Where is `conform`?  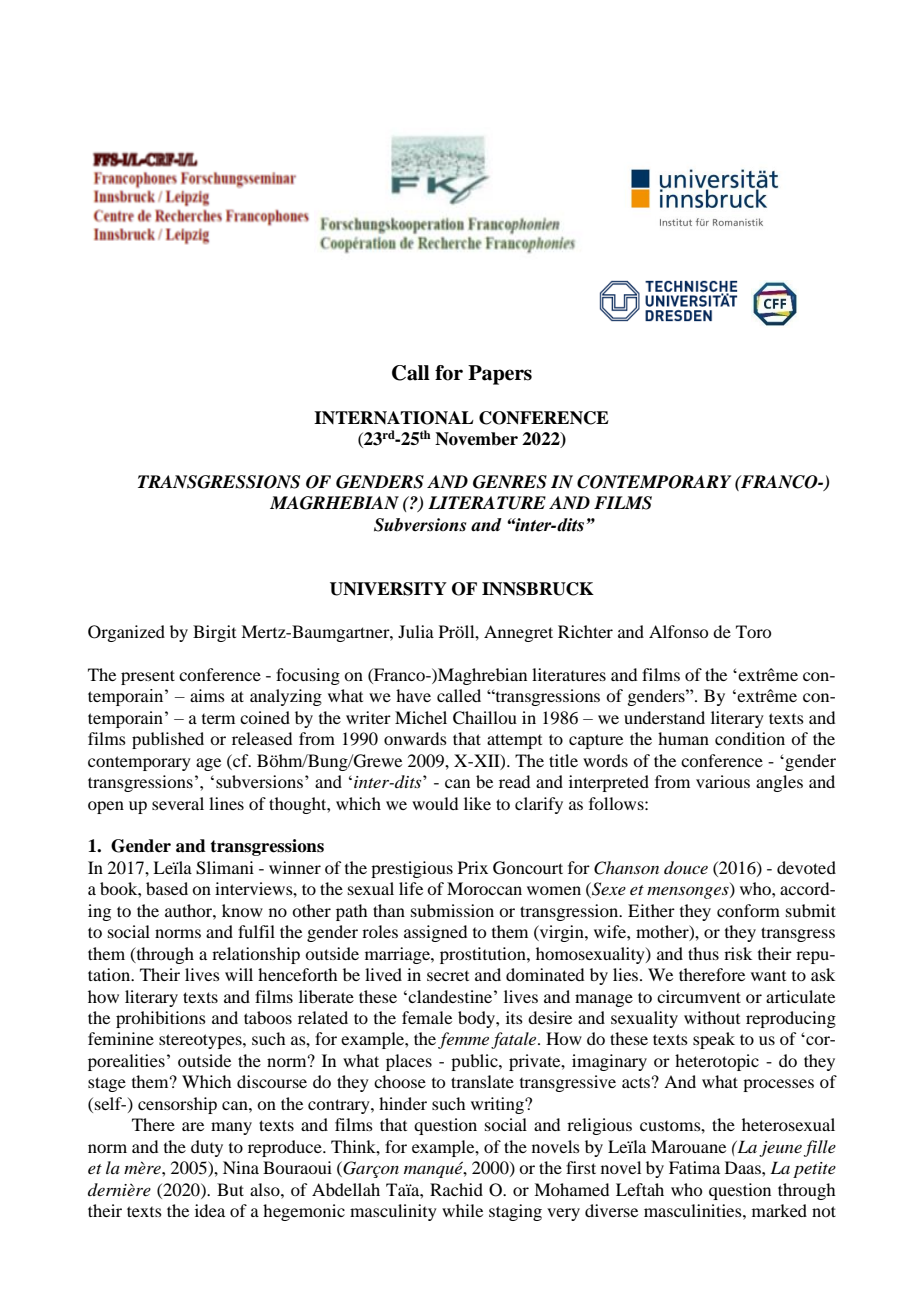 conform is located at coordinates (748, 910).
